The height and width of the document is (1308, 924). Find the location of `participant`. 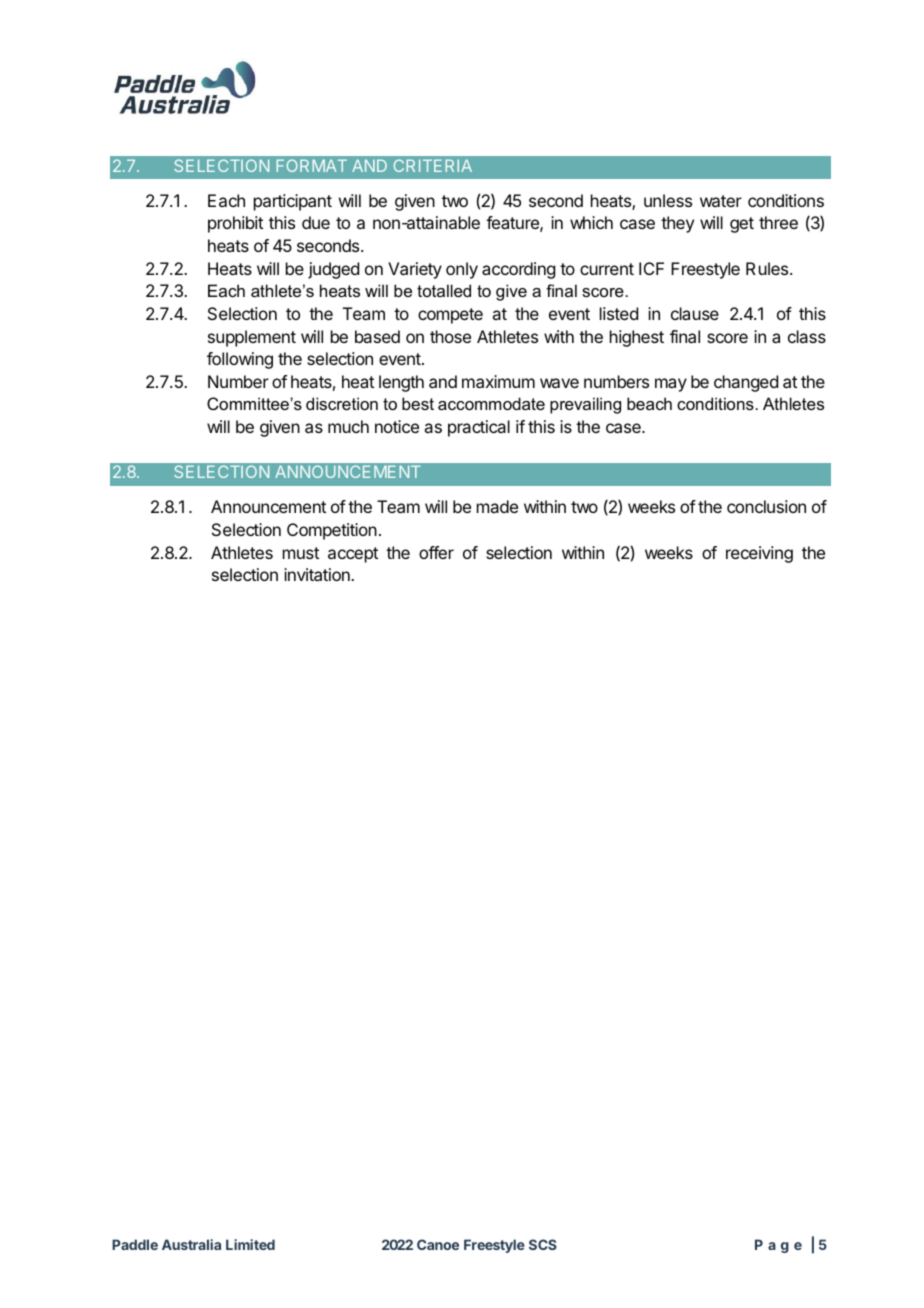

participant is located at coordinates (293, 202).
